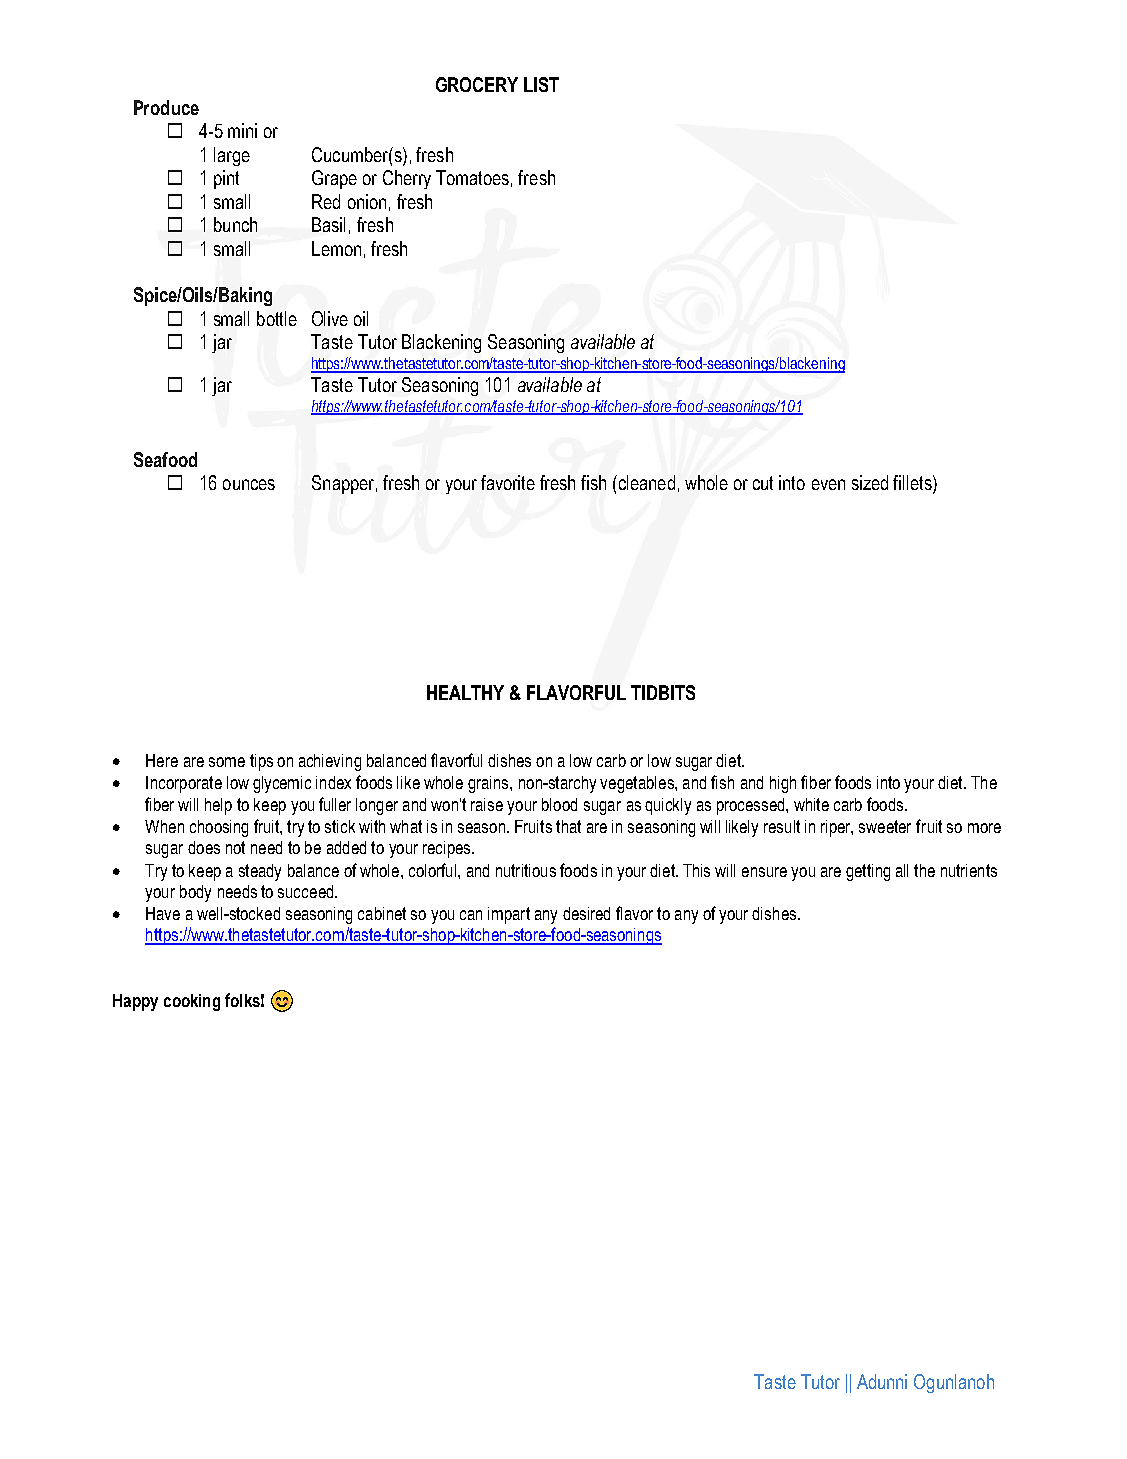 The image size is (1127, 1459). What do you see at coordinates (227, 762) in the image?
I see `some` at bounding box center [227, 762].
